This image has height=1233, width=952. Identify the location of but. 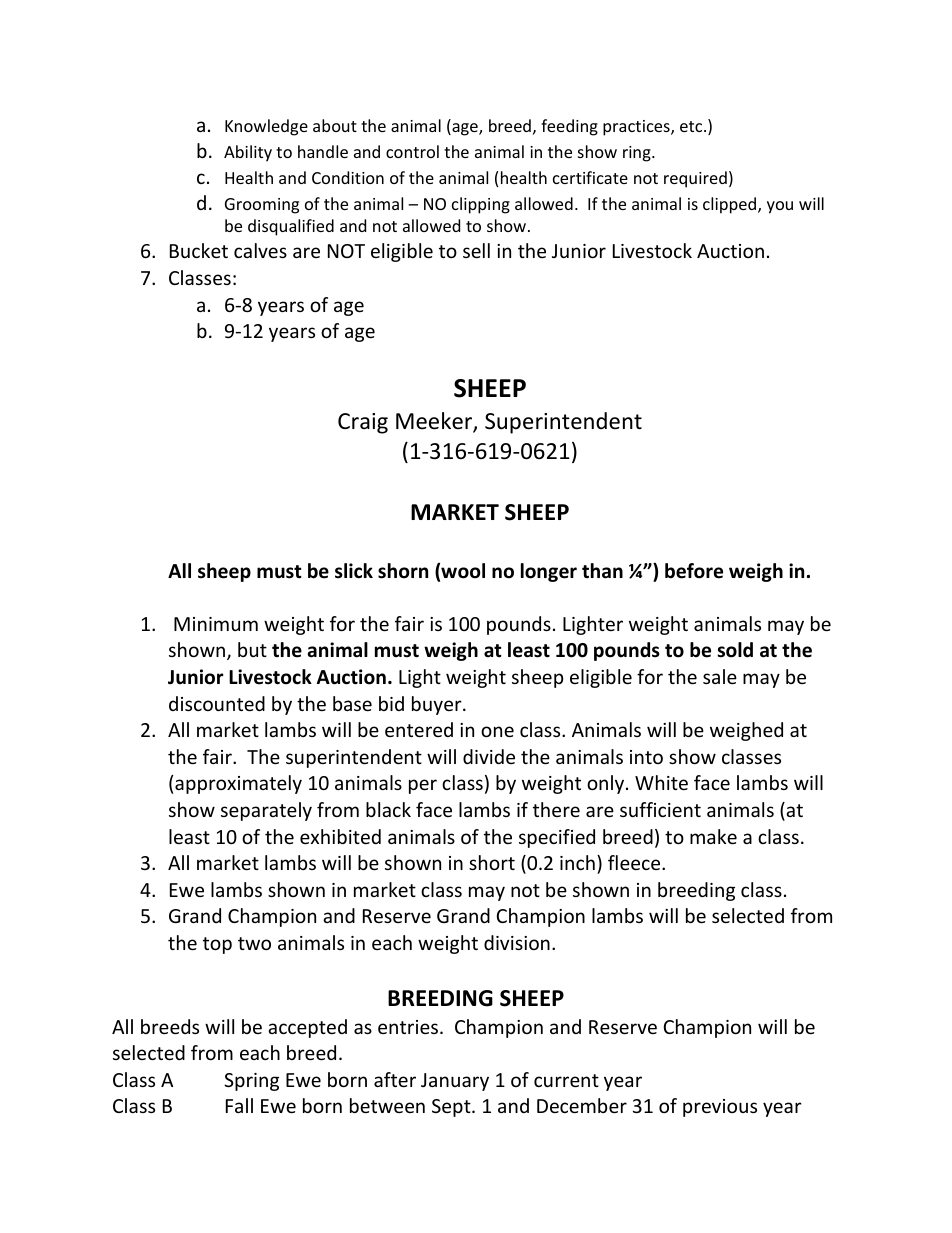
(252, 649).
